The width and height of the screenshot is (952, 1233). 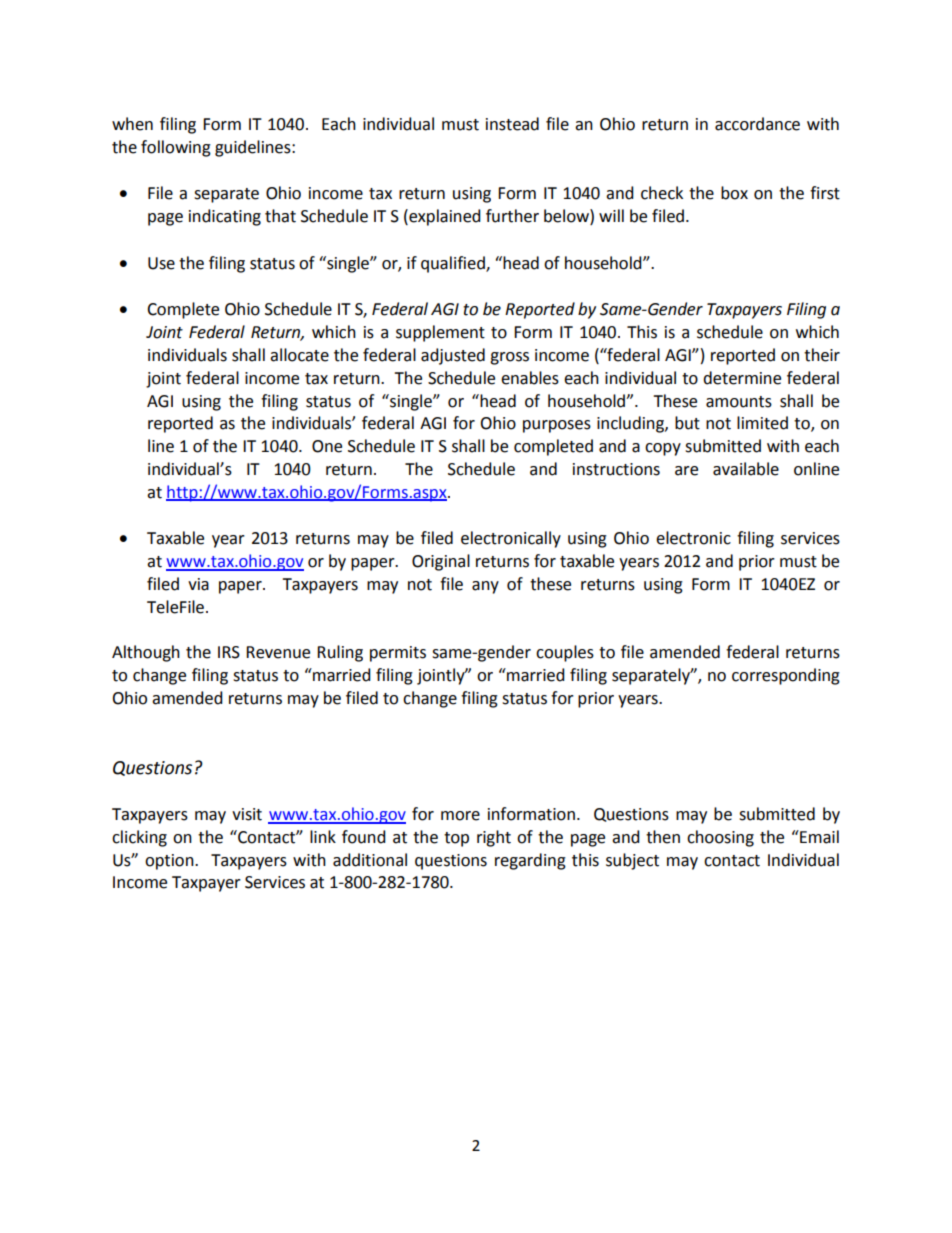 I want to click on available, so click(x=746, y=469).
